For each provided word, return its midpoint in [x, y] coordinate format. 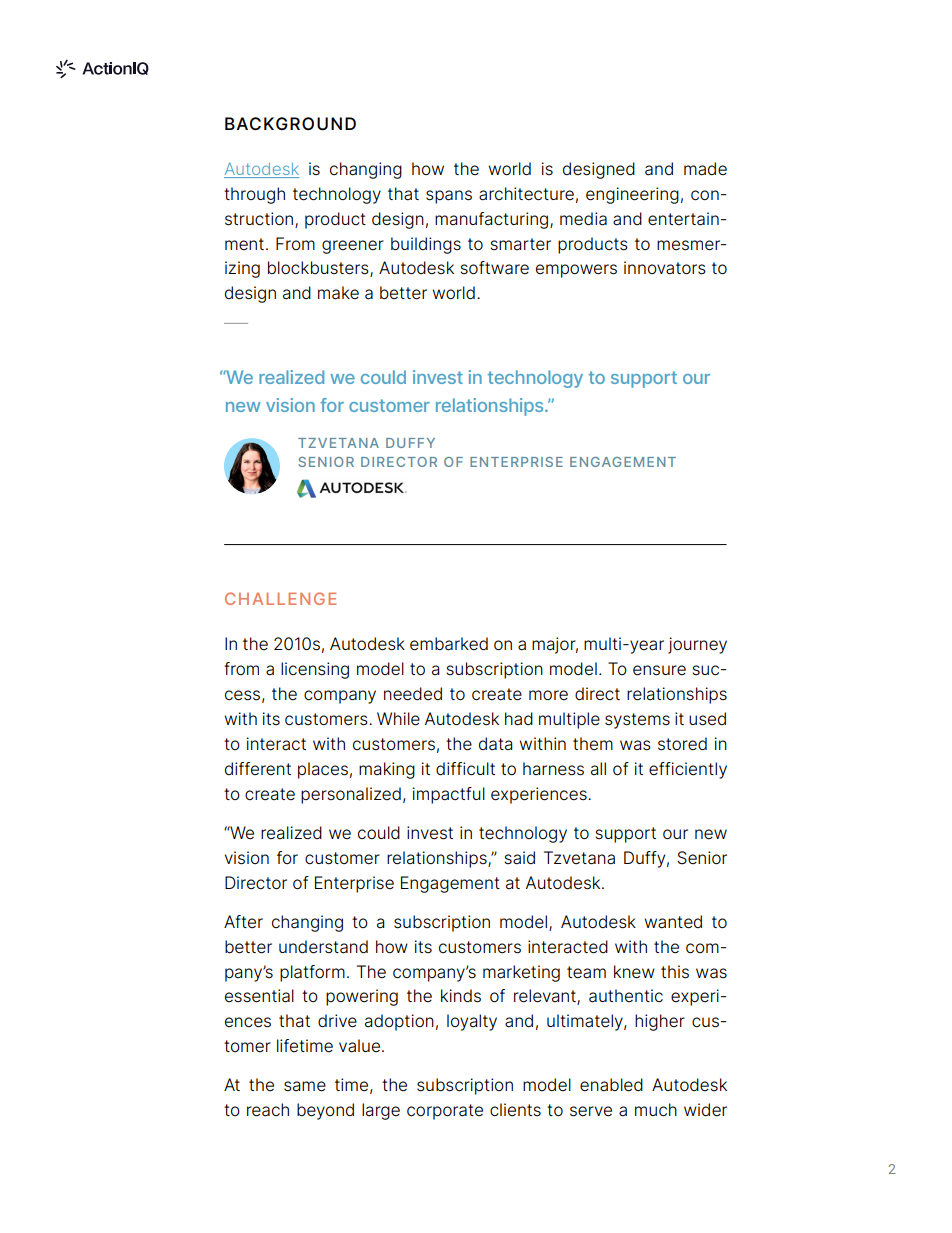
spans [449, 197]
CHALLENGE [280, 598]
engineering [632, 195]
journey [697, 645]
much [656, 1110]
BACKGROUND [290, 124]
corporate [445, 1112]
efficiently [688, 770]
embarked [449, 644]
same [305, 1086]
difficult [465, 769]
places [323, 770]
